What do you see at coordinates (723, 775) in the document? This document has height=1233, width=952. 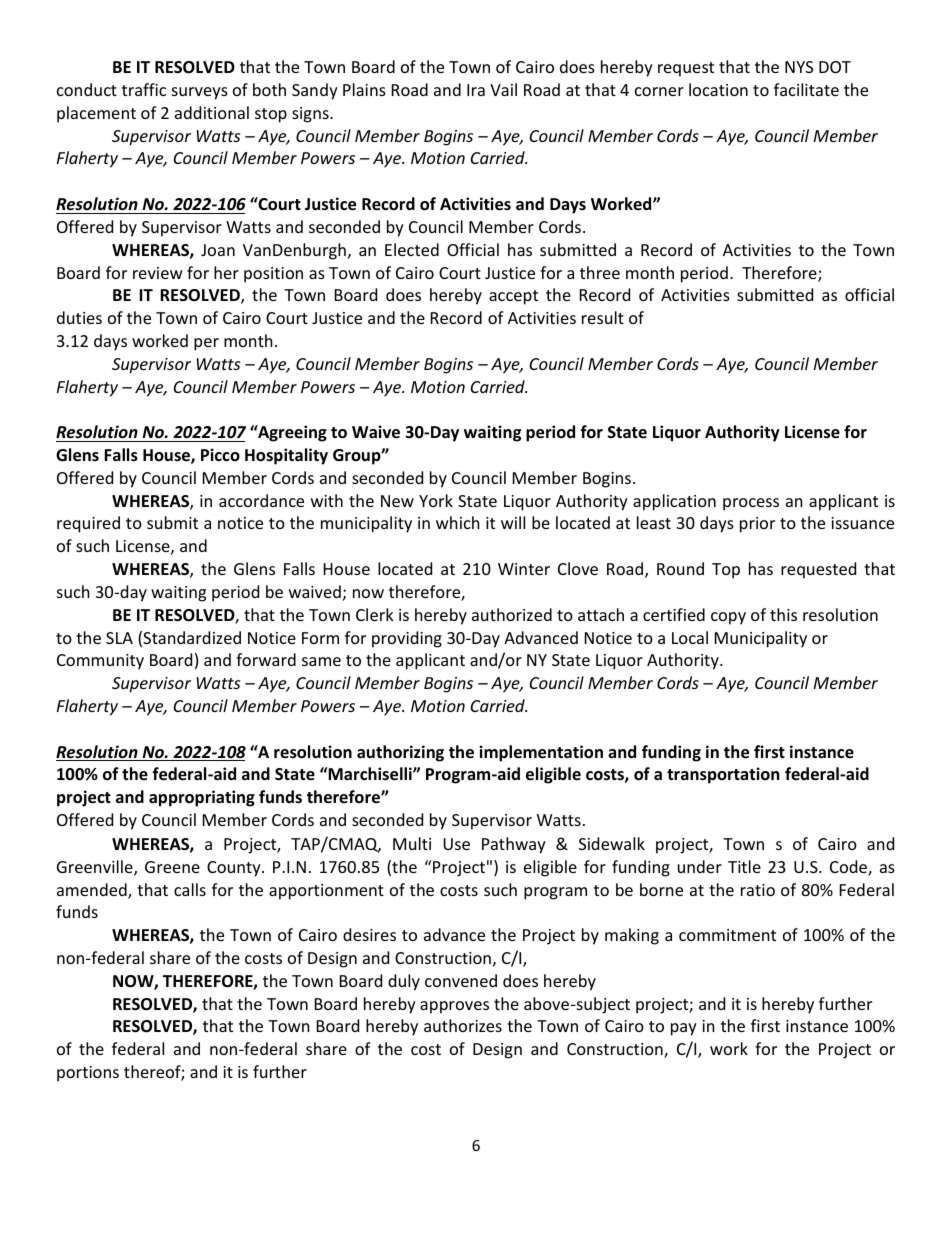 I see `transportation` at bounding box center [723, 775].
